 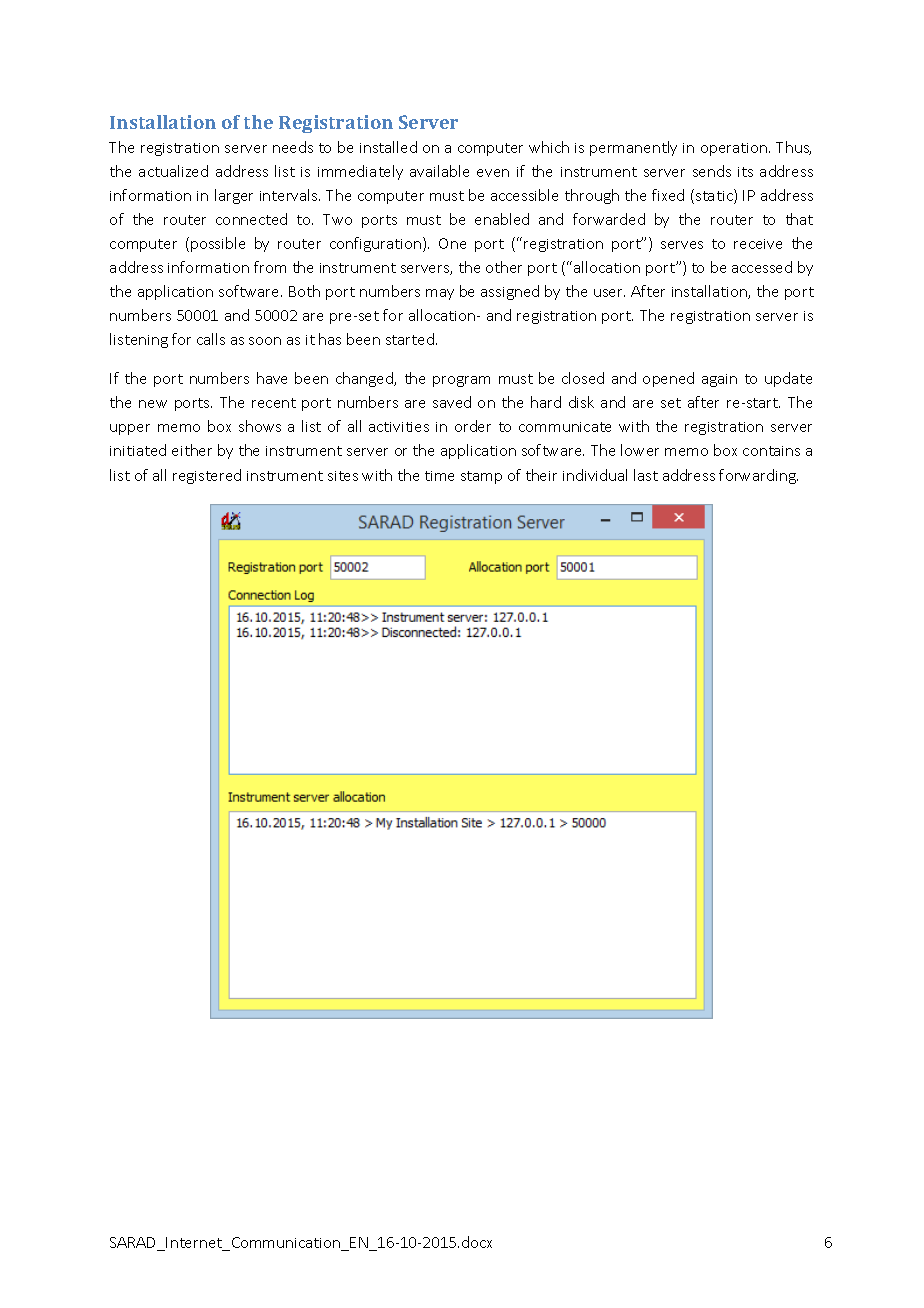 What do you see at coordinates (270, 267) in the screenshot?
I see `from` at bounding box center [270, 267].
